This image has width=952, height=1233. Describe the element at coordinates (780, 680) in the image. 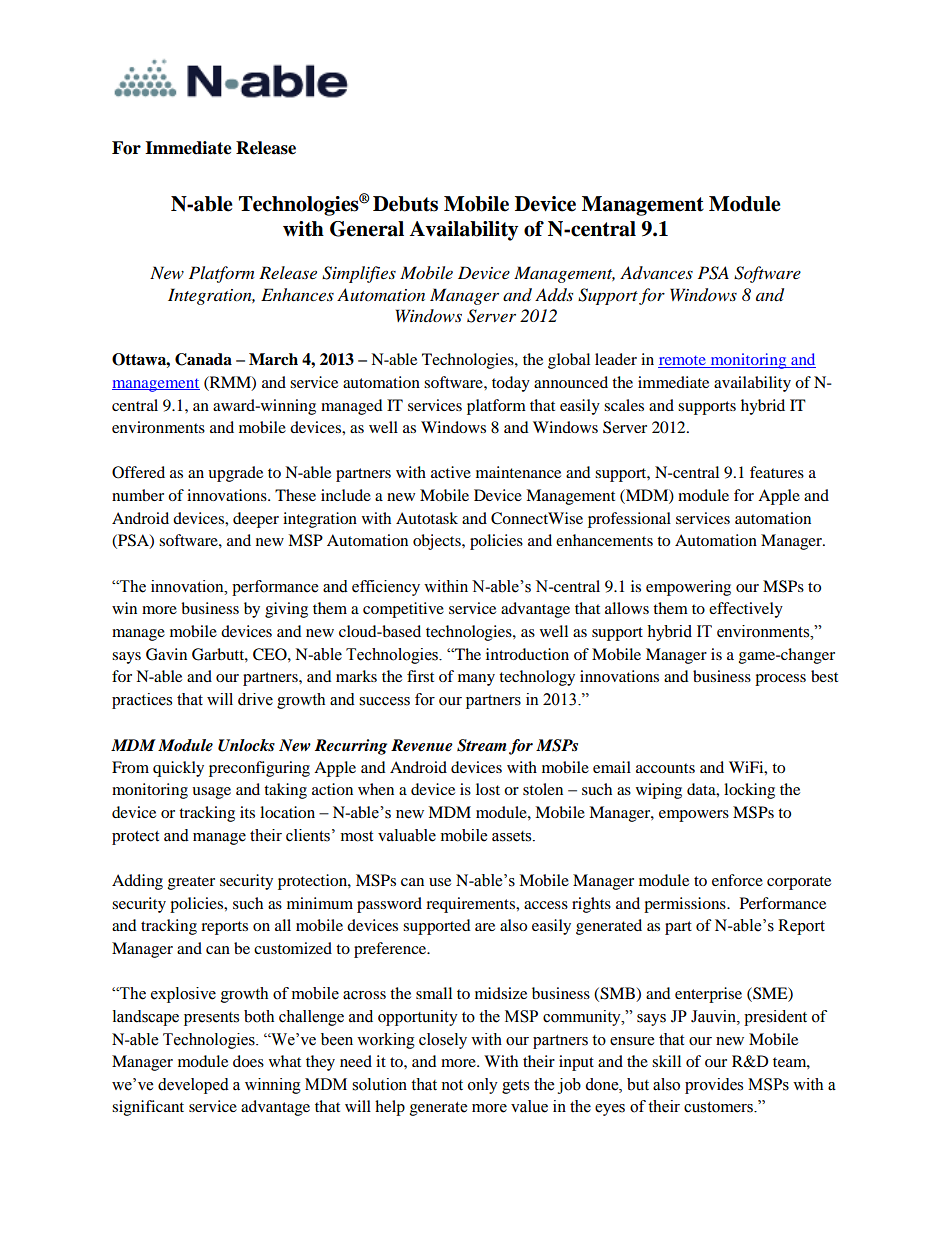

I see `process` at that location.
